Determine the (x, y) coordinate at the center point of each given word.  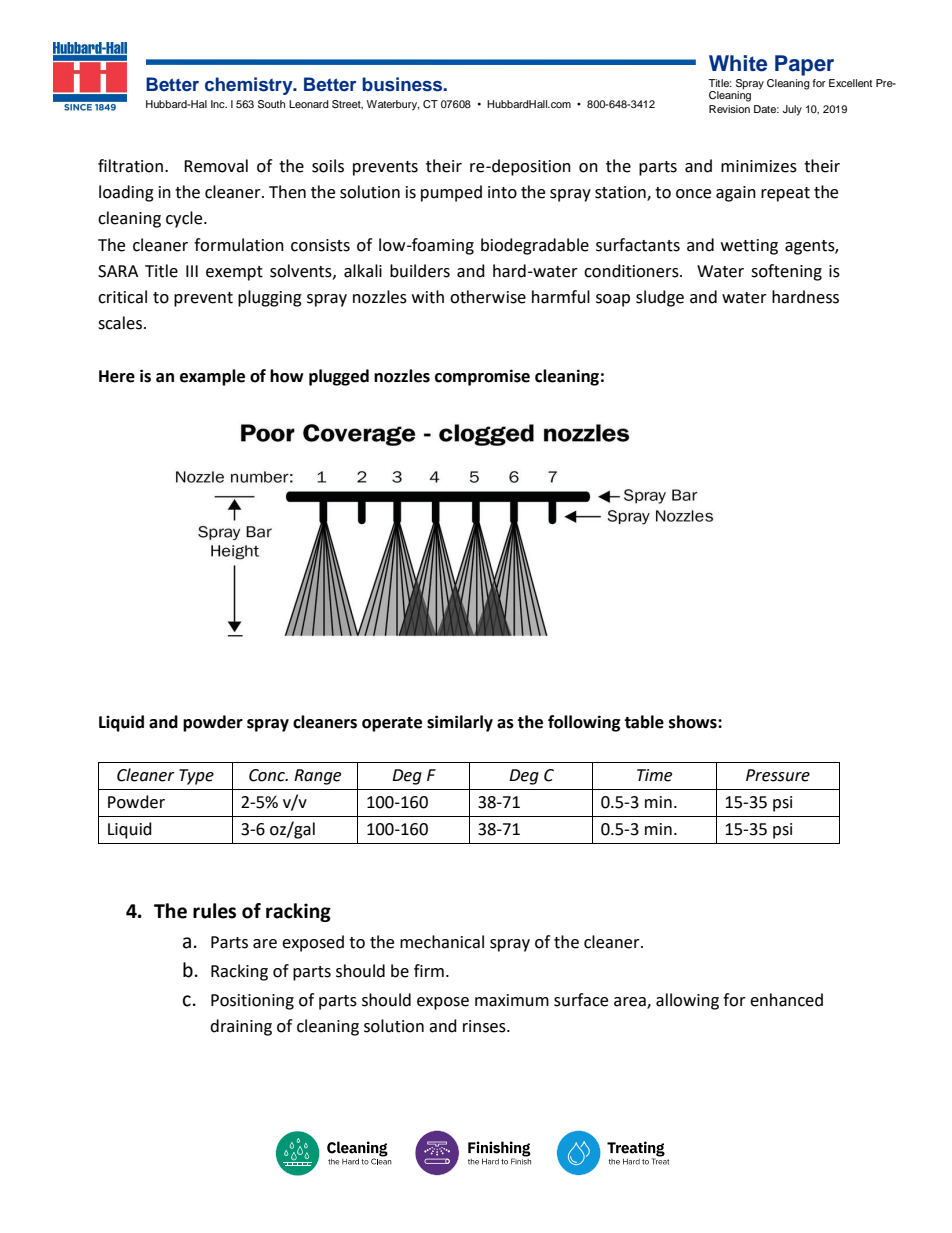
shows (694, 722)
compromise (482, 377)
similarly (460, 723)
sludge (660, 298)
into (502, 192)
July (792, 110)
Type (196, 777)
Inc (219, 104)
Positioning (252, 1002)
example (212, 377)
